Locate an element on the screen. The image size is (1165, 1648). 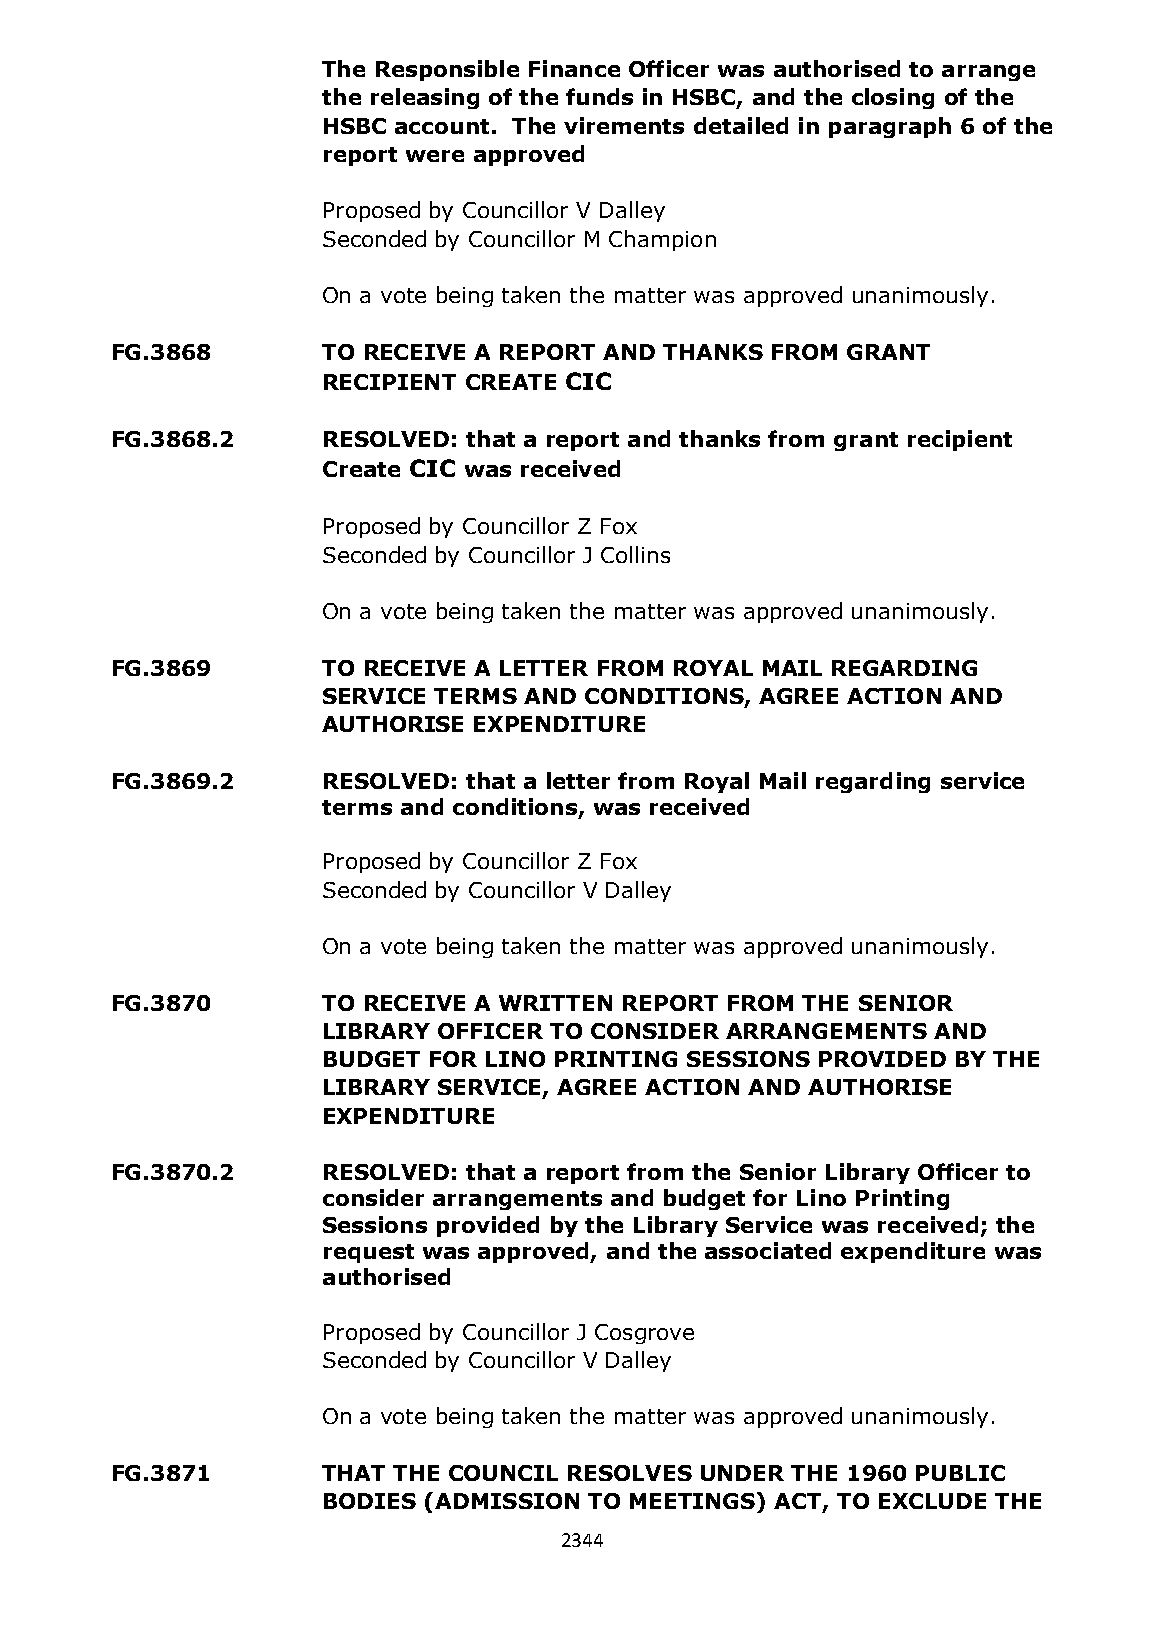
ADMISSION is located at coordinates (507, 1501).
